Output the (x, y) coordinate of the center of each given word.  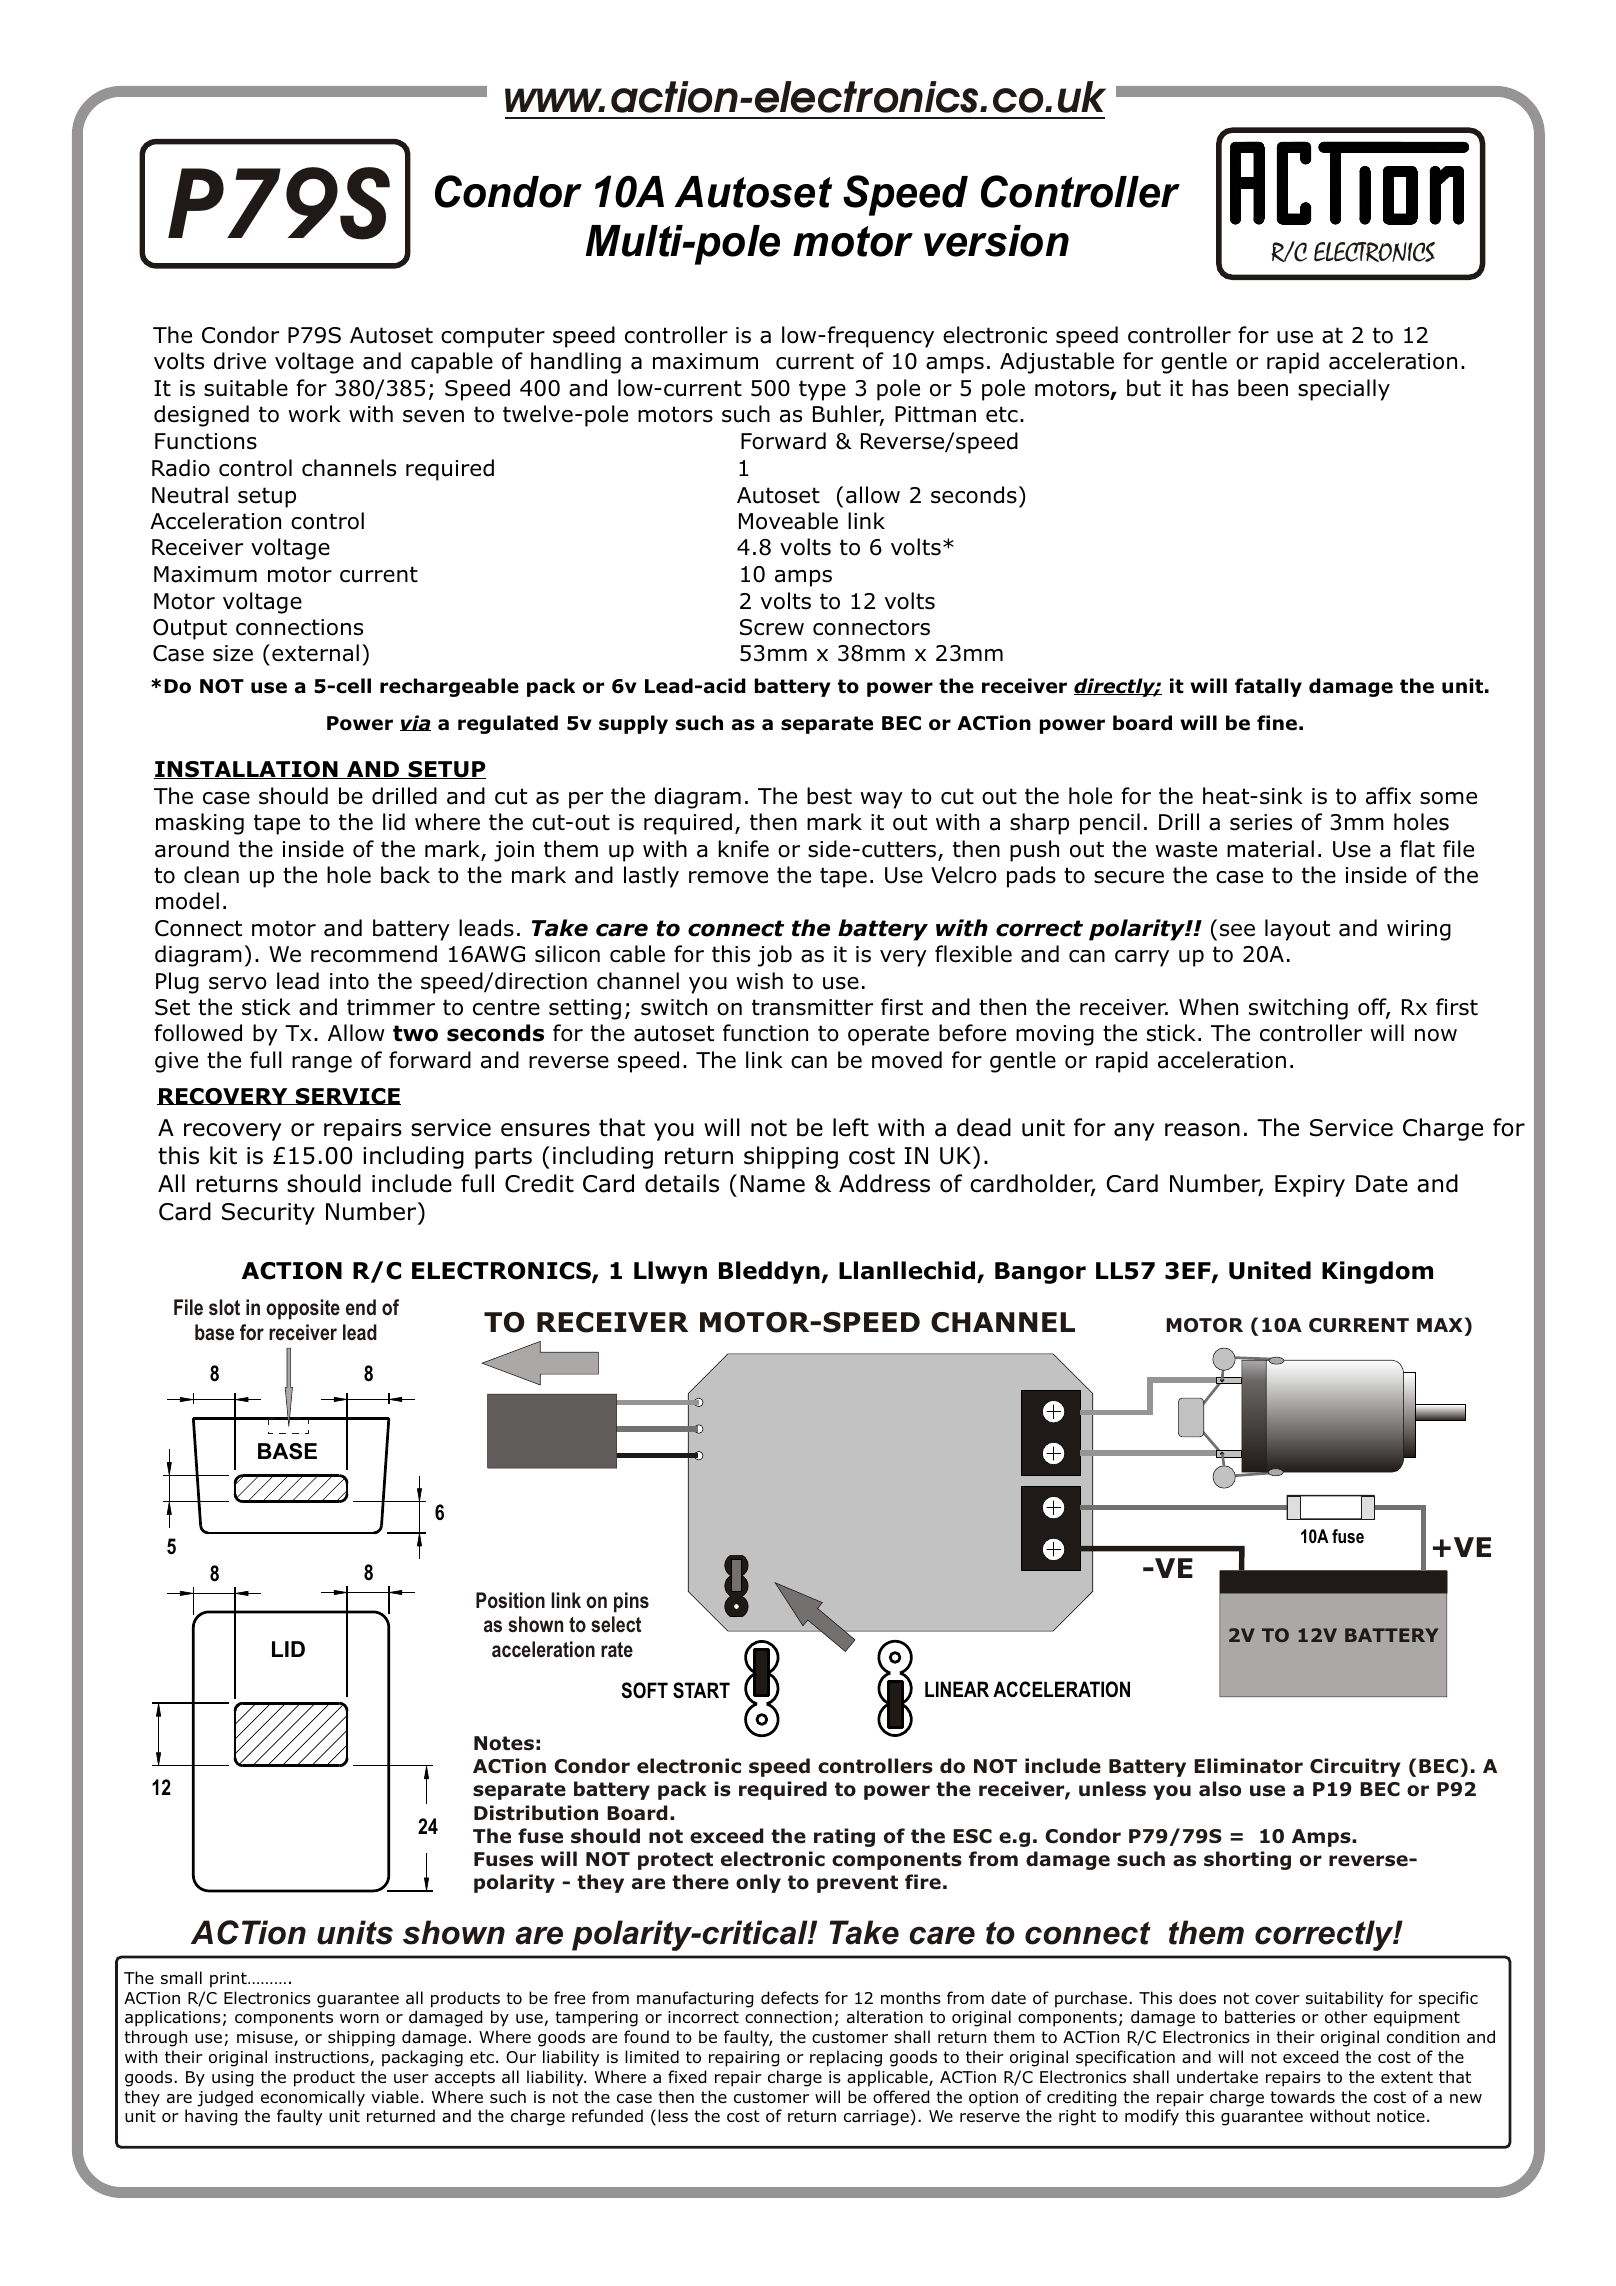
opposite (303, 1309)
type (822, 390)
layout (1297, 930)
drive (240, 361)
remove (728, 877)
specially (1344, 390)
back (405, 875)
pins (631, 1602)
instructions (323, 2058)
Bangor (1040, 1273)
